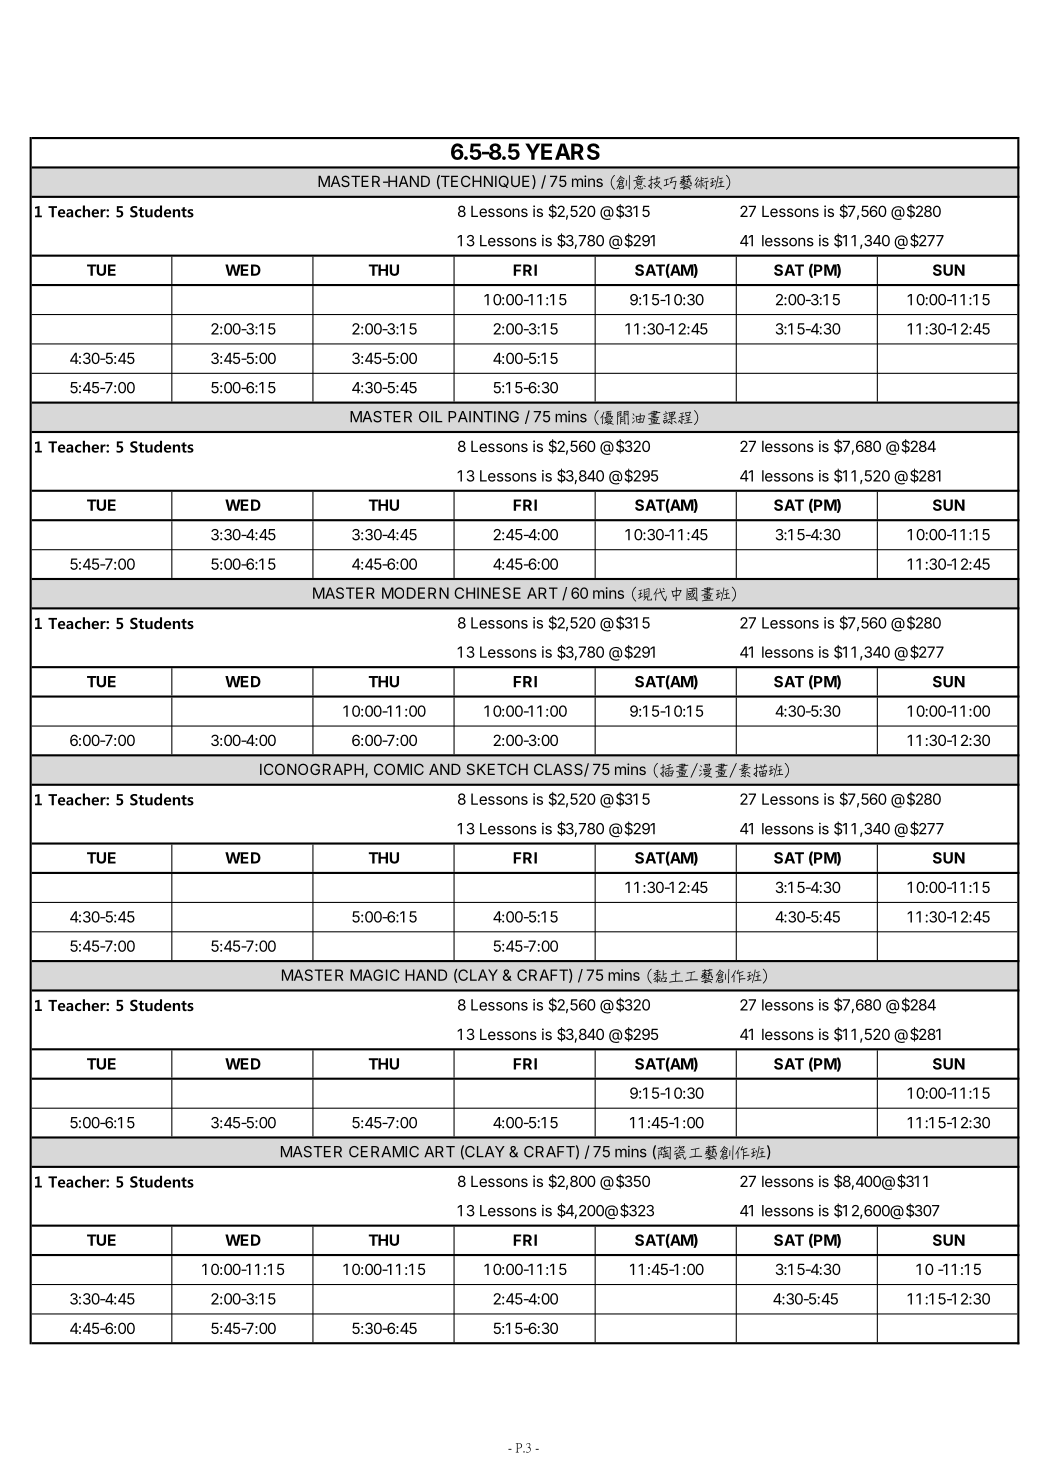 Image resolution: width=1049 pixels, height=1483 pixels. Describe the element at coordinates (415, 593) in the document. I see `MODERN` at that location.
